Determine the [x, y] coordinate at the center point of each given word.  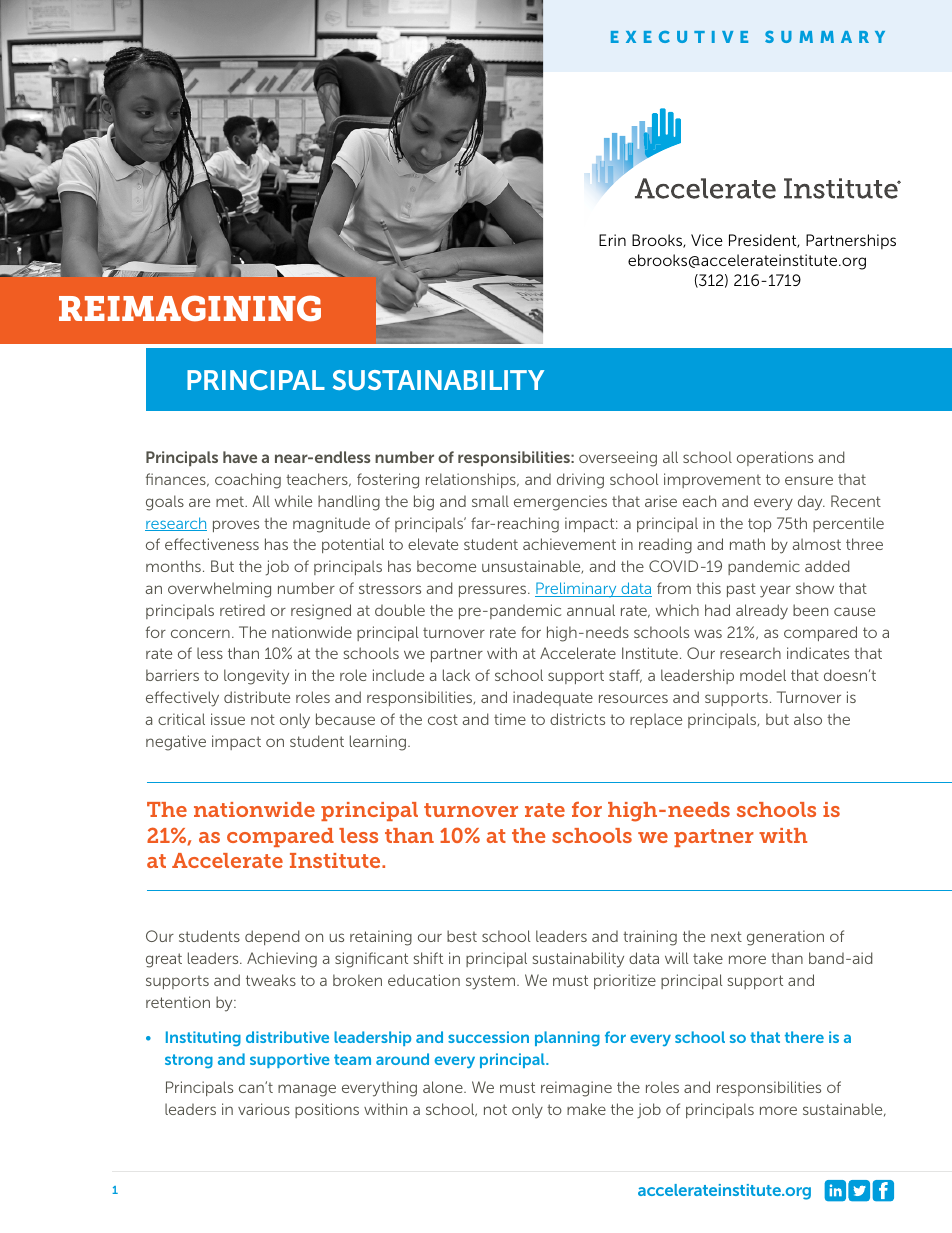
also [808, 719]
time [510, 719]
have [240, 457]
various [264, 1109]
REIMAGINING [190, 308]
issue [228, 719]
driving [580, 481]
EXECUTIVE [679, 37]
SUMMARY [825, 37]
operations [775, 458]
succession [488, 1037]
